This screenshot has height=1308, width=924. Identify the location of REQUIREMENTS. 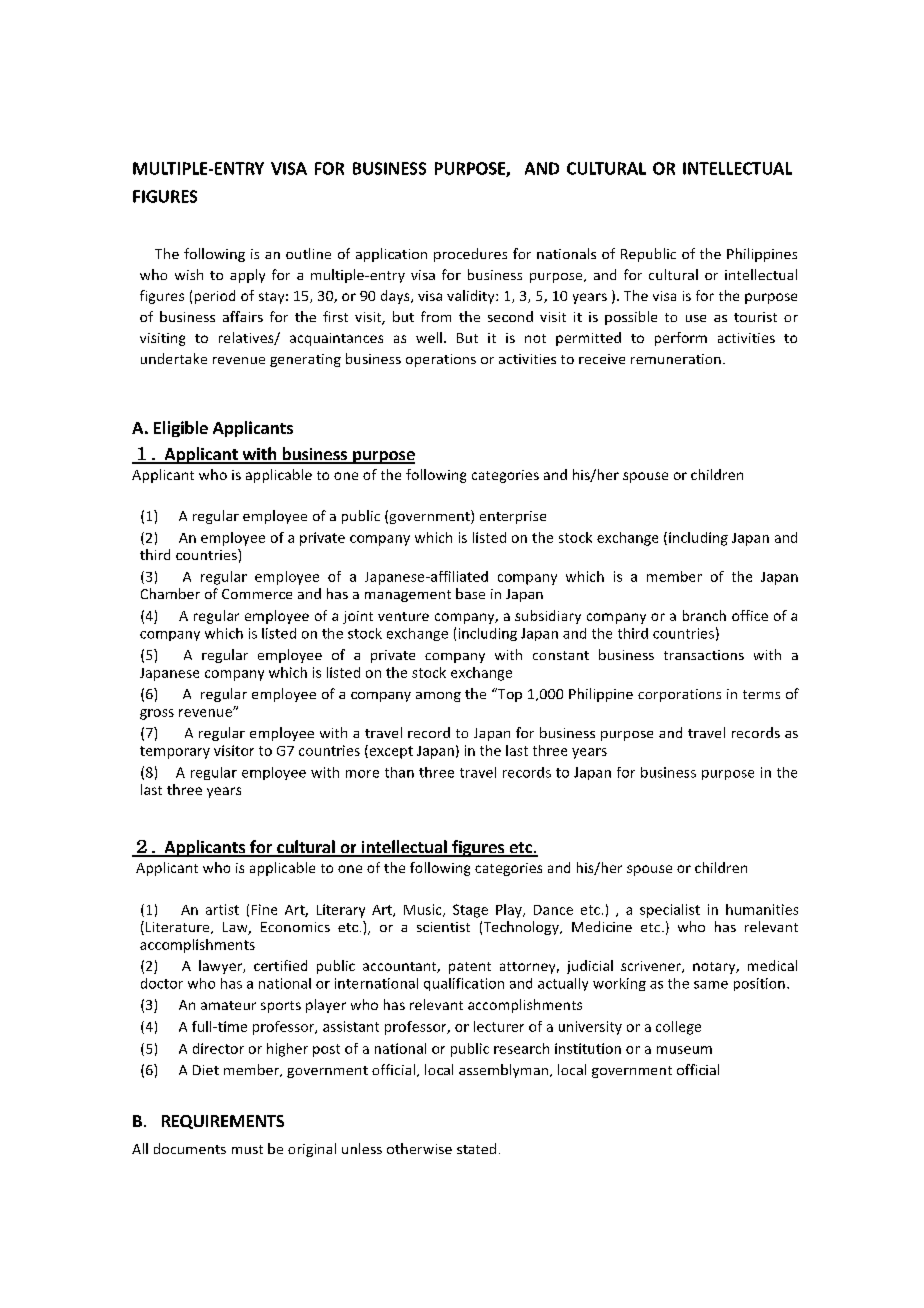
(223, 1122).
